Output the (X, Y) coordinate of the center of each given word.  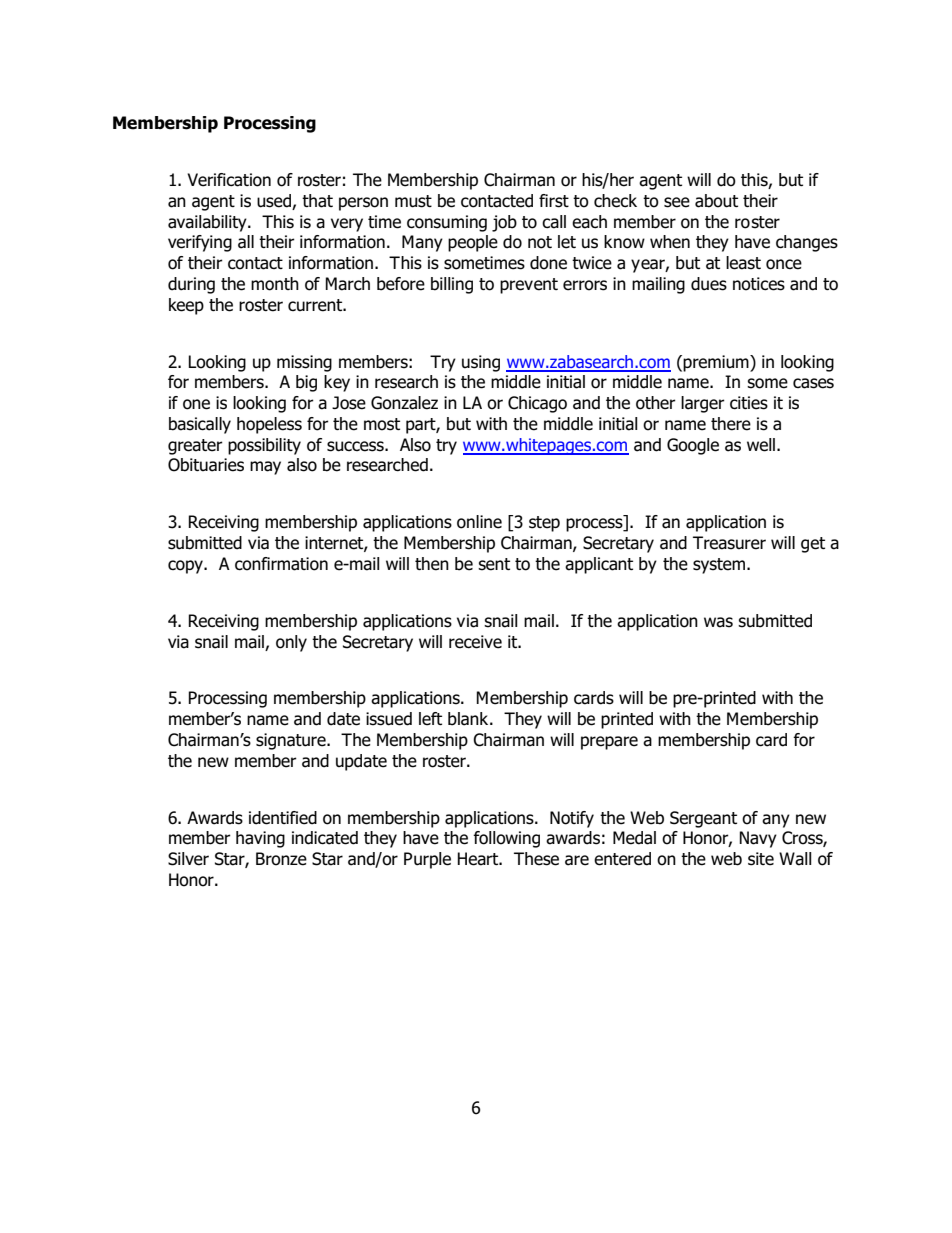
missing (304, 363)
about (716, 201)
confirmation (281, 564)
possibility (264, 446)
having (260, 839)
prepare (609, 743)
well (761, 445)
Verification (229, 180)
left (430, 719)
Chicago (537, 404)
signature (292, 741)
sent (494, 564)
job (504, 223)
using (481, 363)
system (720, 566)
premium (717, 363)
